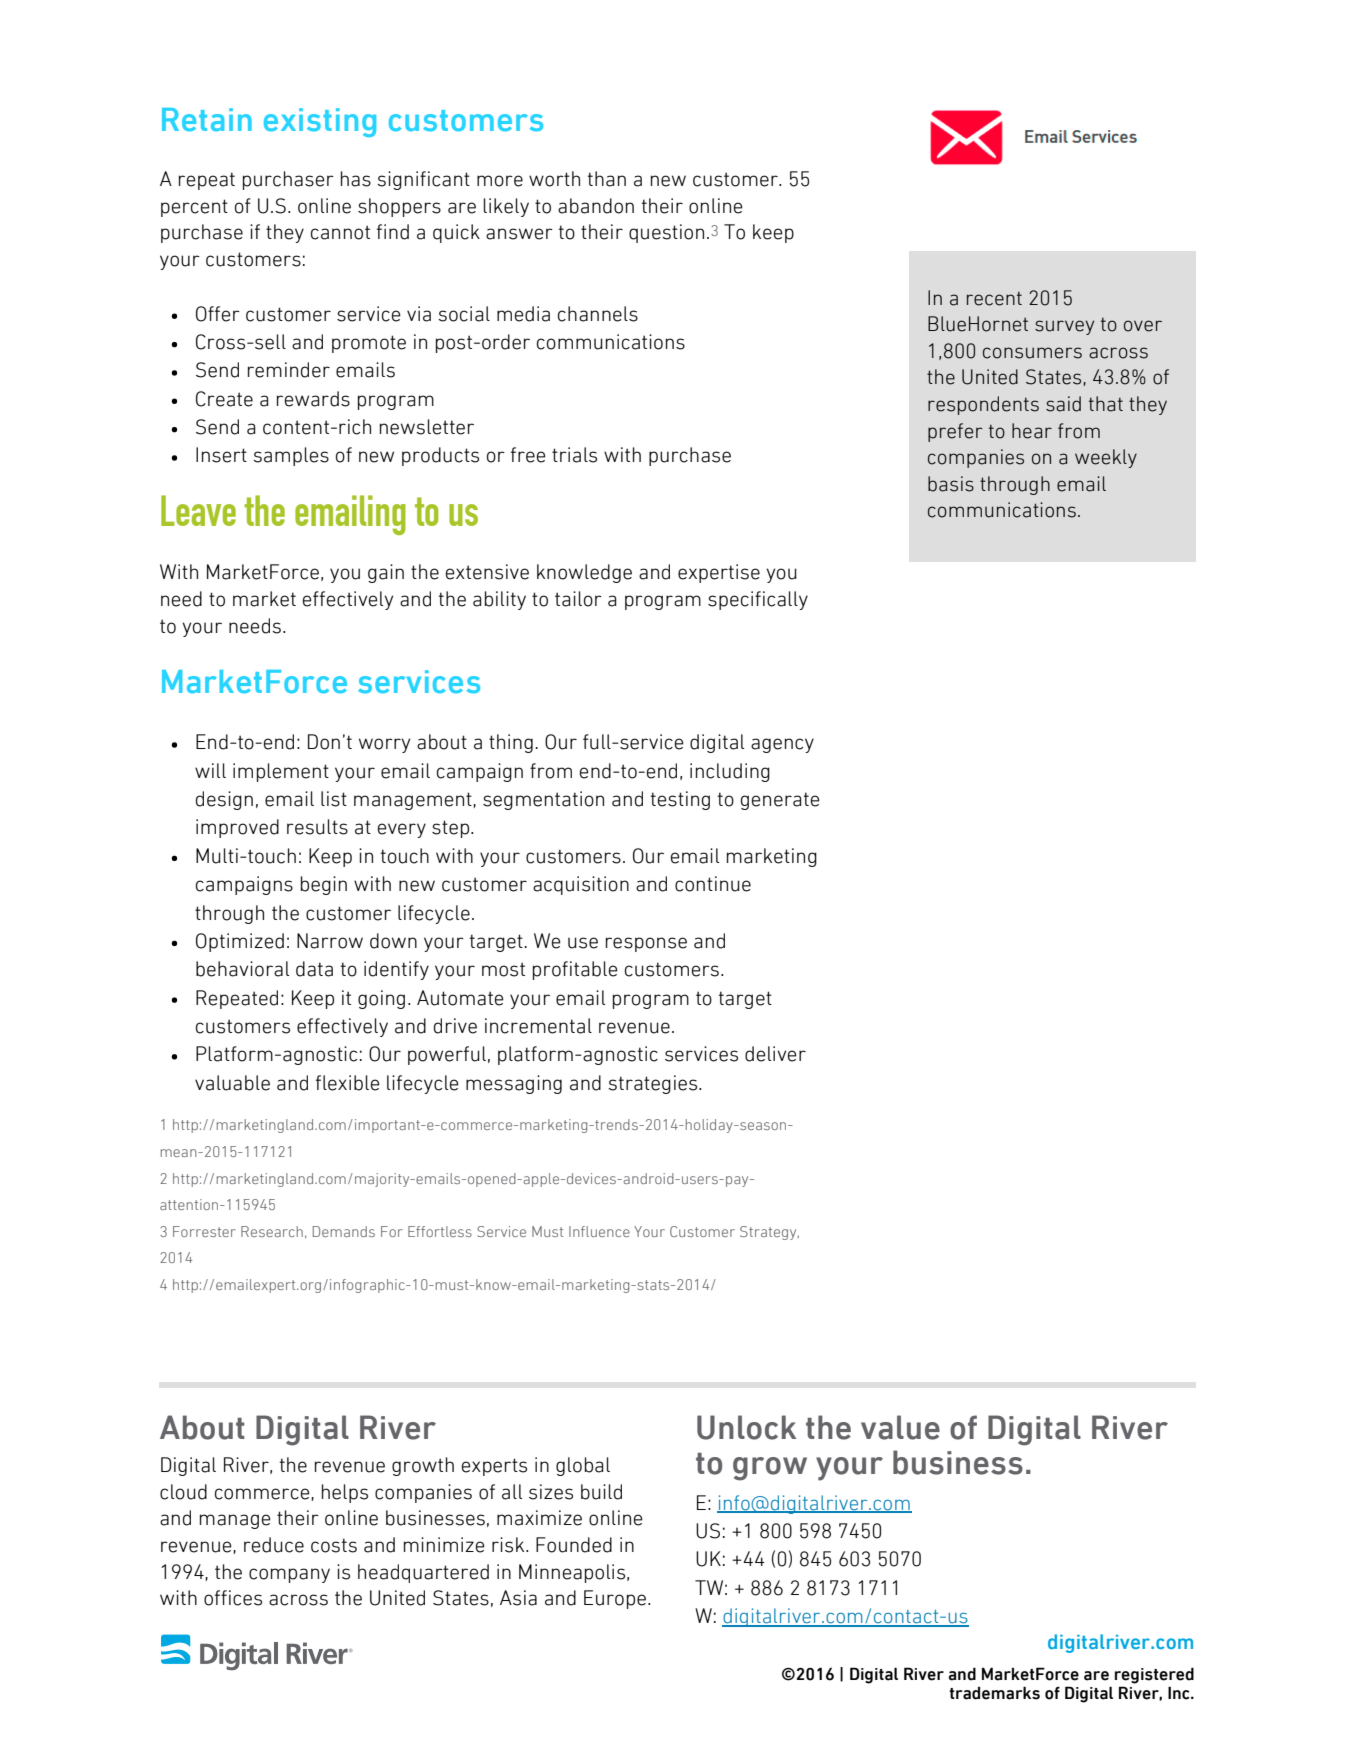 The height and width of the screenshot is (1754, 1355). Describe the element at coordinates (615, 1599) in the screenshot. I see `Europe` at that location.
